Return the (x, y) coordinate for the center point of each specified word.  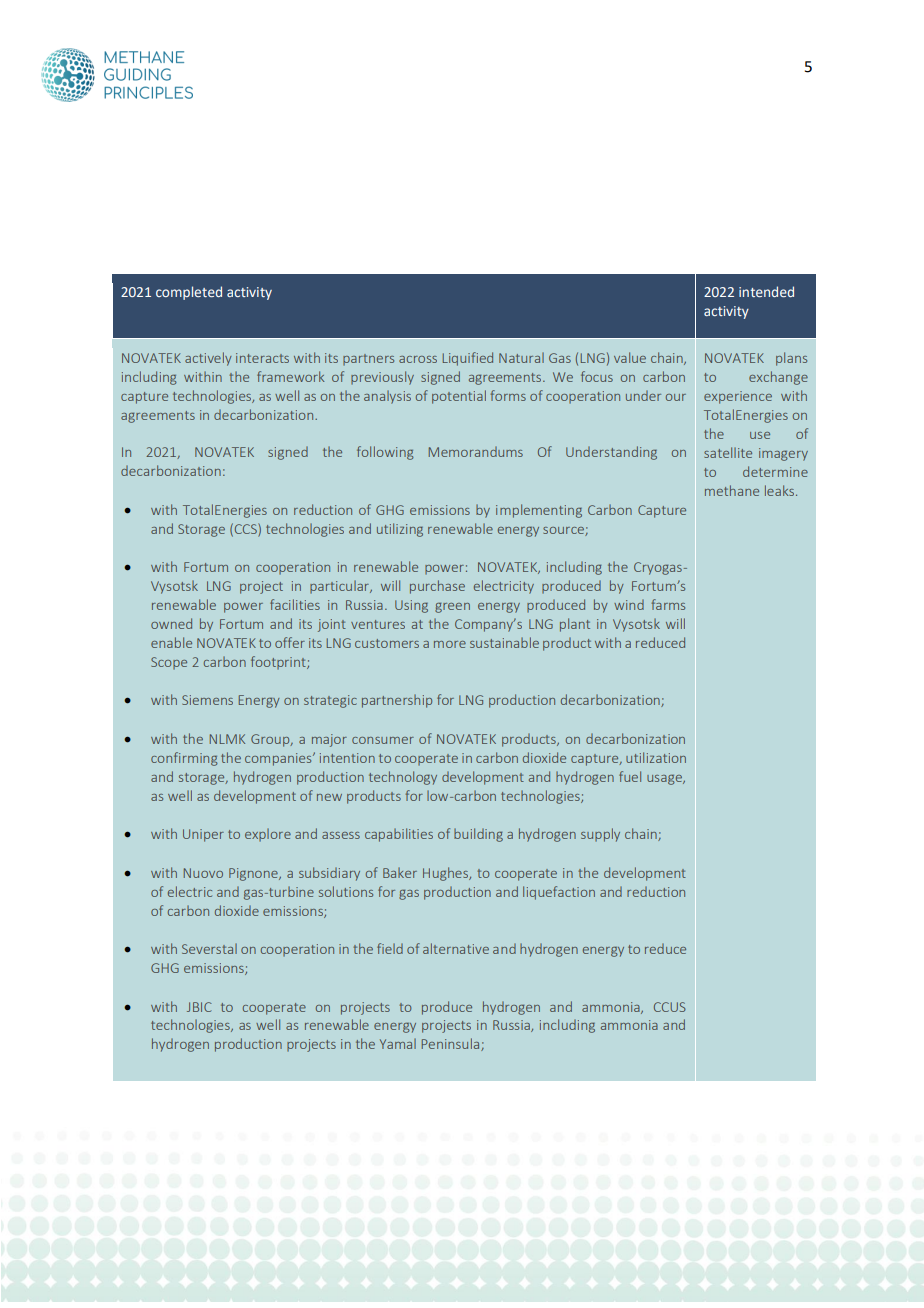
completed (189, 293)
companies (279, 759)
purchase (437, 587)
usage (665, 780)
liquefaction (559, 893)
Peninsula (452, 1044)
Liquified (468, 359)
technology (403, 778)
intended (766, 291)
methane (732, 490)
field (390, 948)
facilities (295, 604)
